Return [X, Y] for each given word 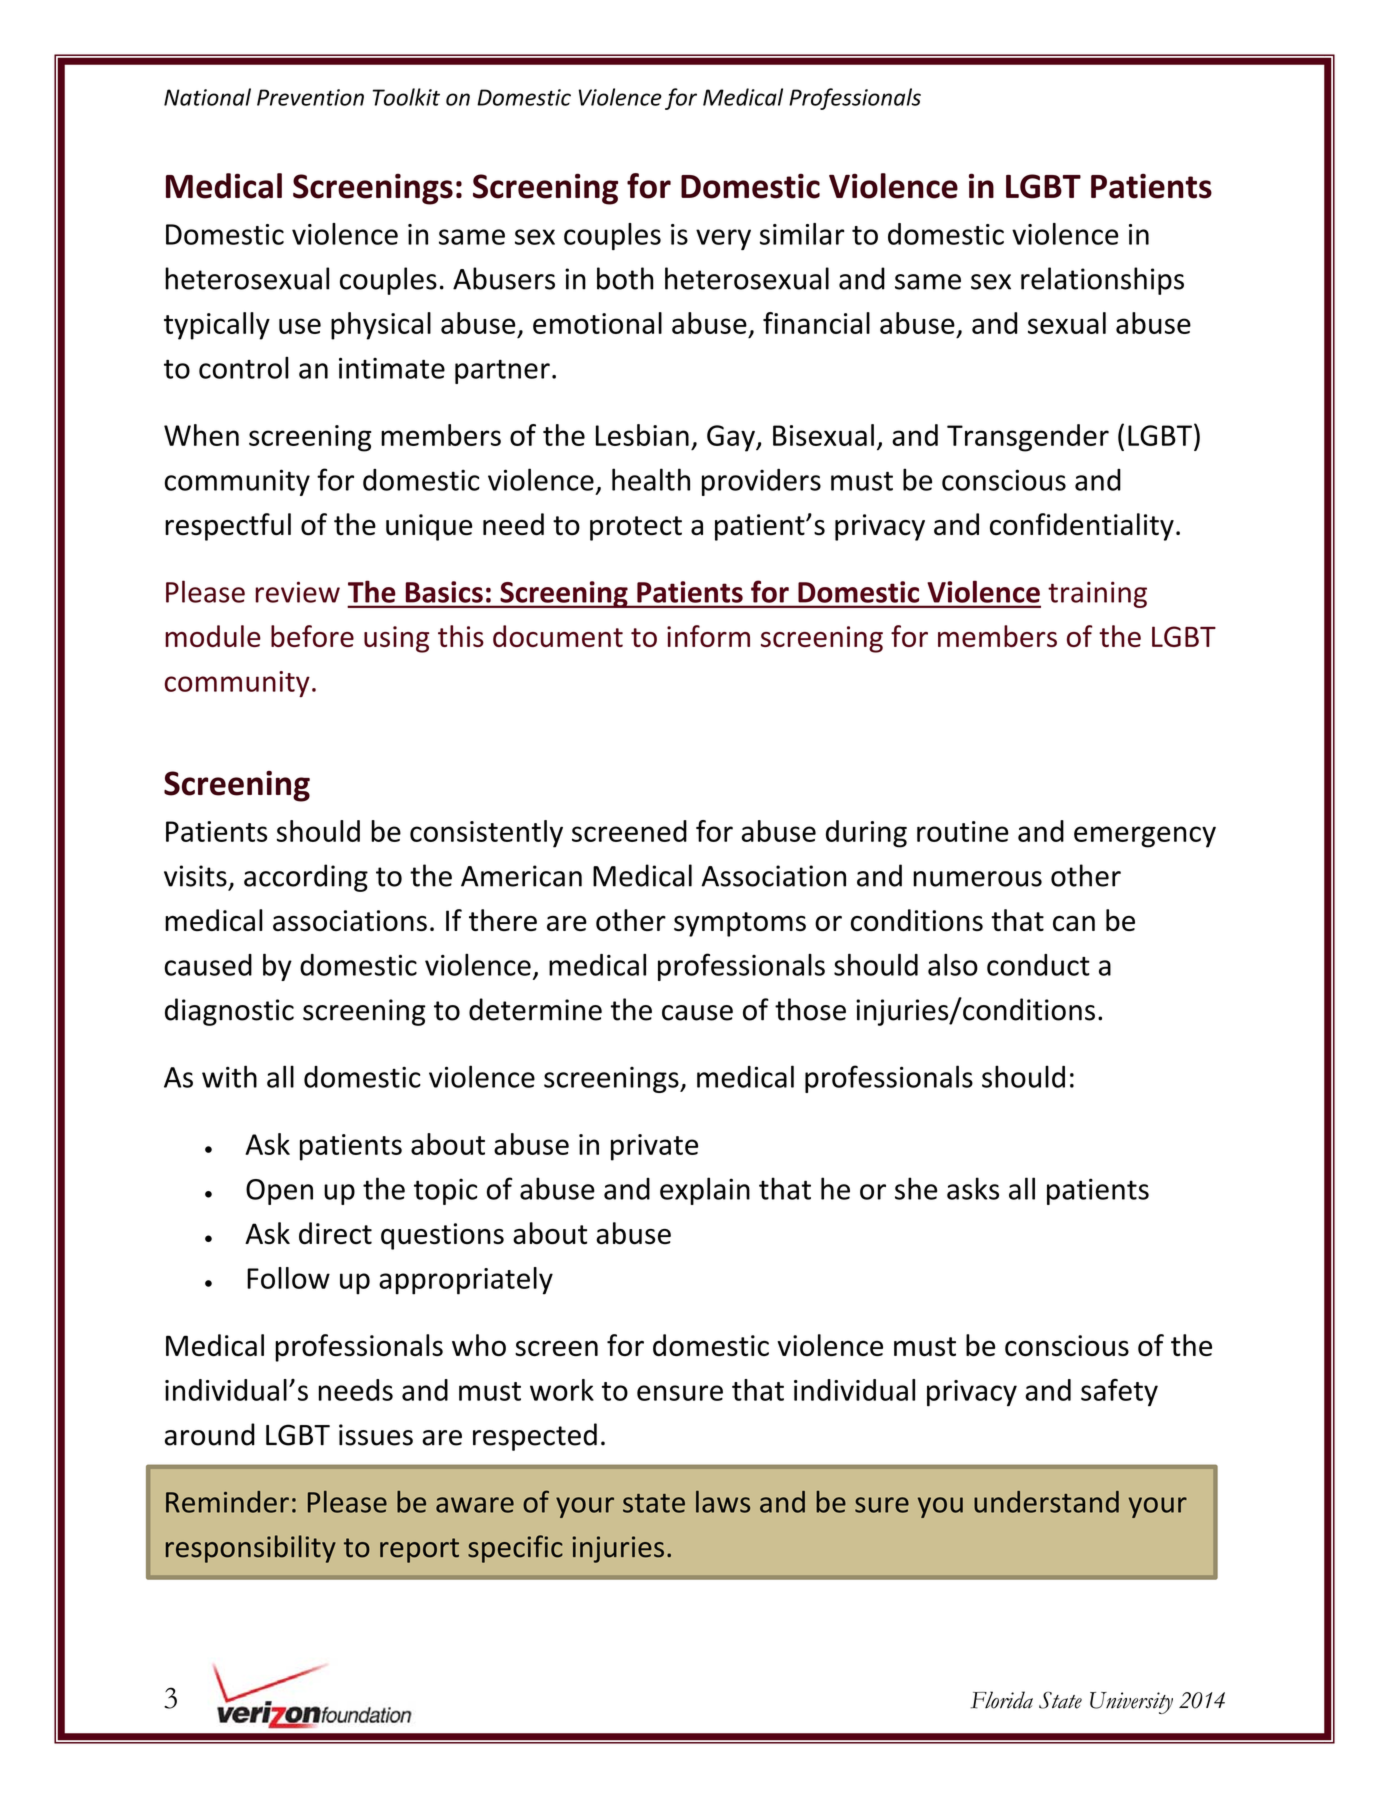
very [723, 239]
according [306, 878]
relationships [1102, 281]
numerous [977, 879]
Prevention [310, 97]
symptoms [740, 924]
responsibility [251, 1549]
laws [723, 1502]
